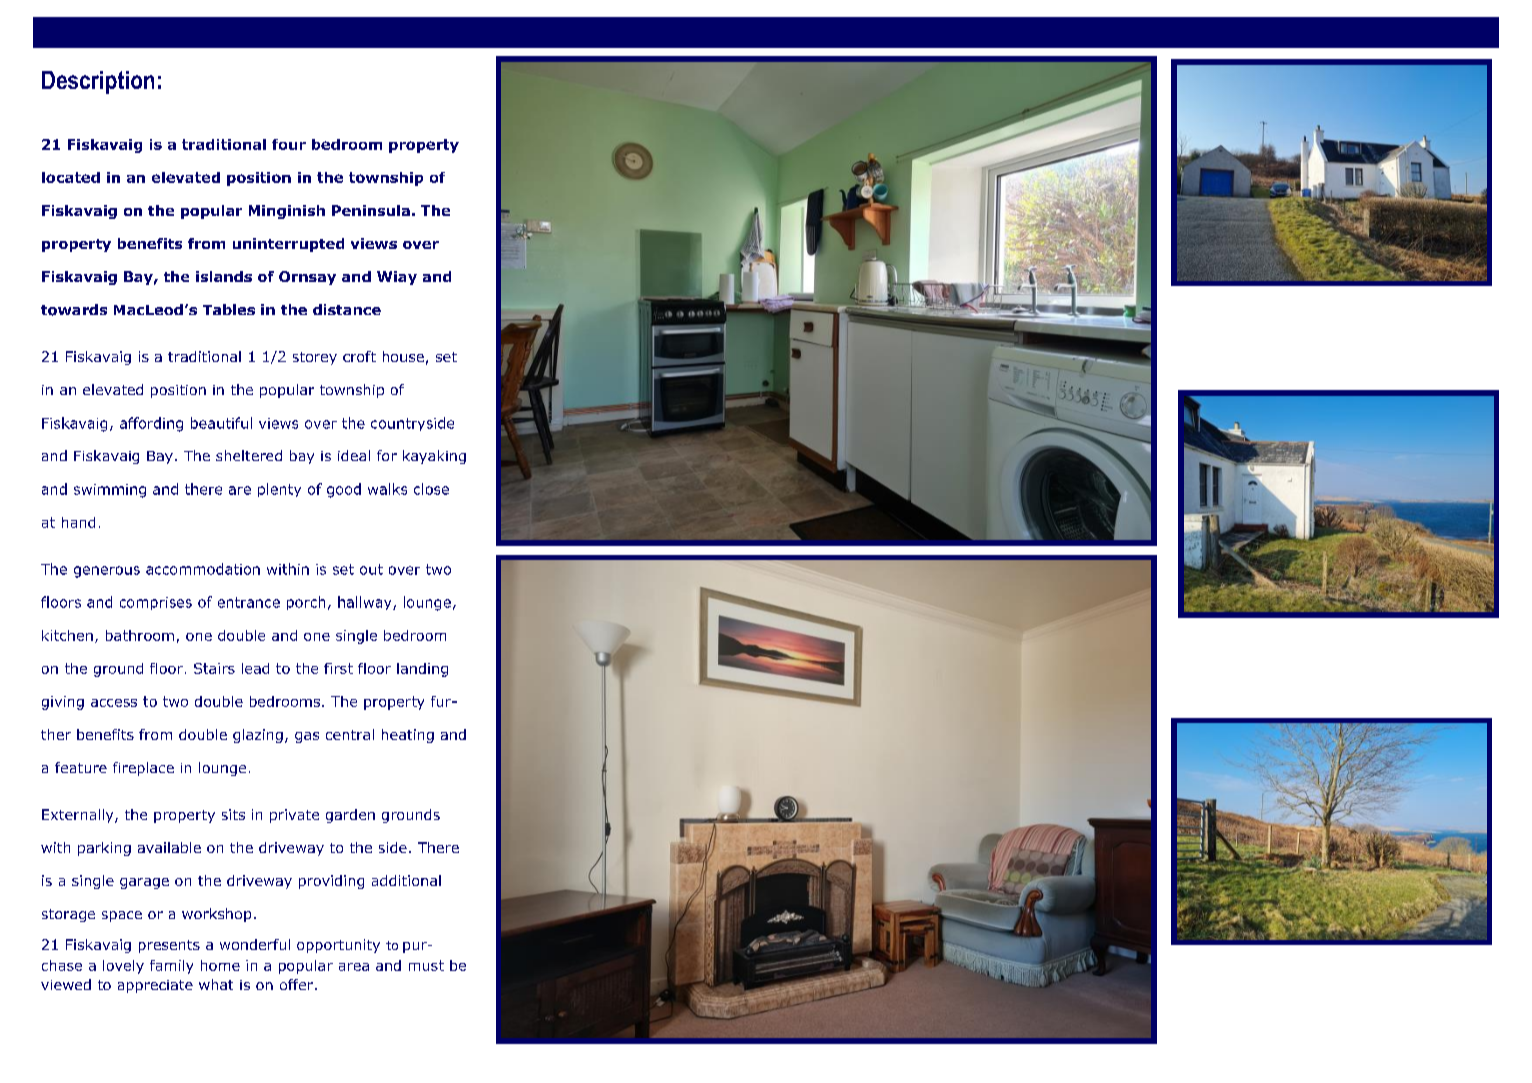 Image resolution: width=1532 pixels, height=1083 pixels. What do you see at coordinates (403, 356) in the screenshot?
I see `house` at bounding box center [403, 356].
